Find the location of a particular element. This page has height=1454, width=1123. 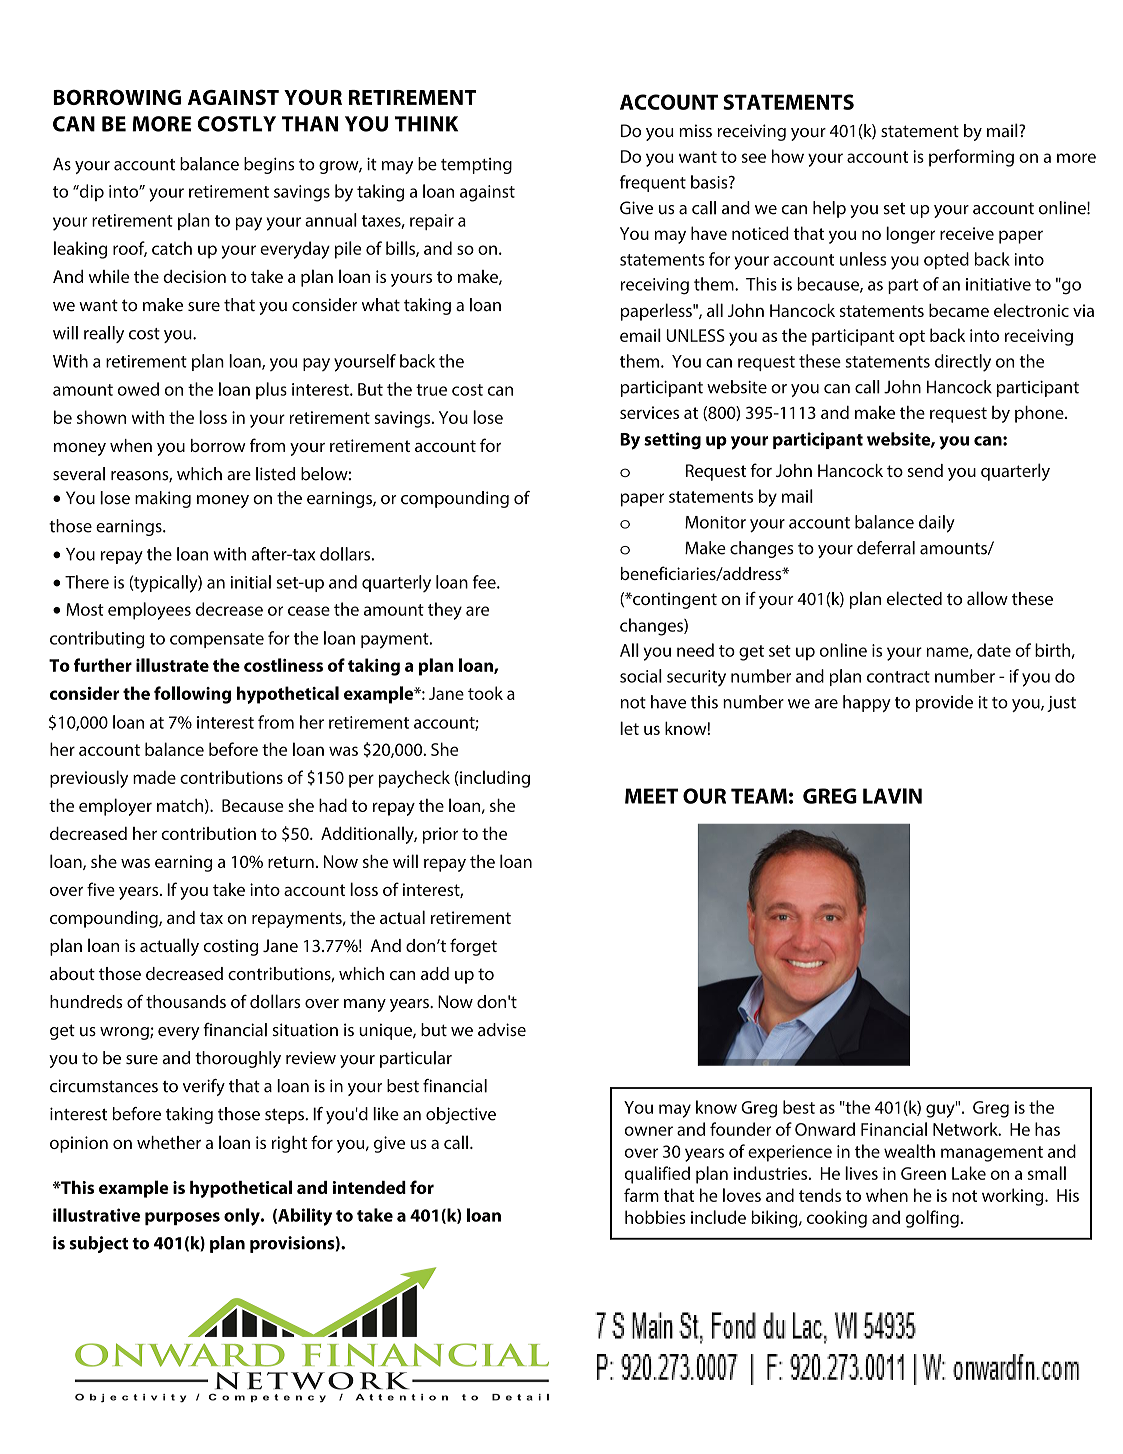

purposes is located at coordinates (182, 1218).
